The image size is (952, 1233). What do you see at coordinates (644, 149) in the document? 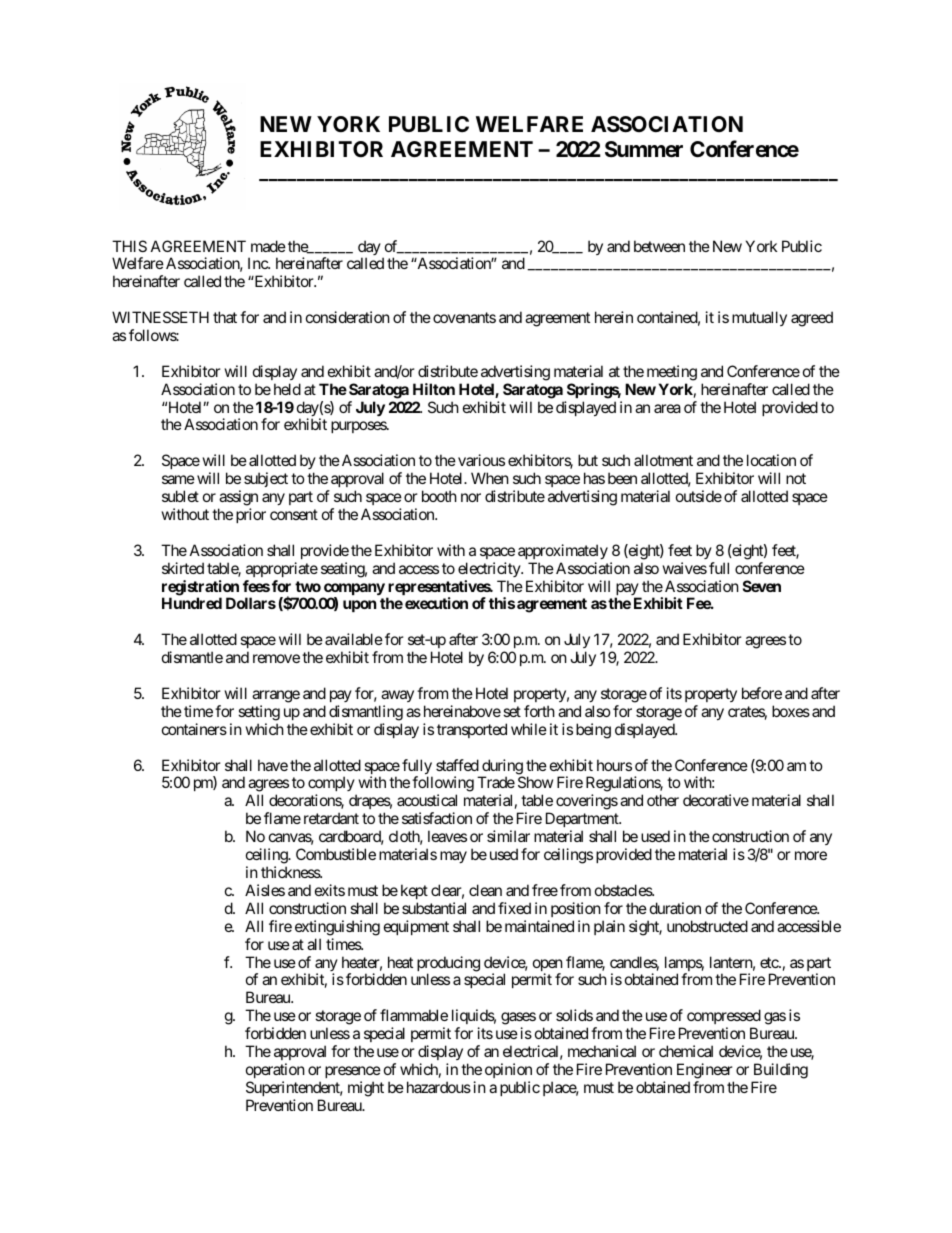
I see `Summer` at bounding box center [644, 149].
